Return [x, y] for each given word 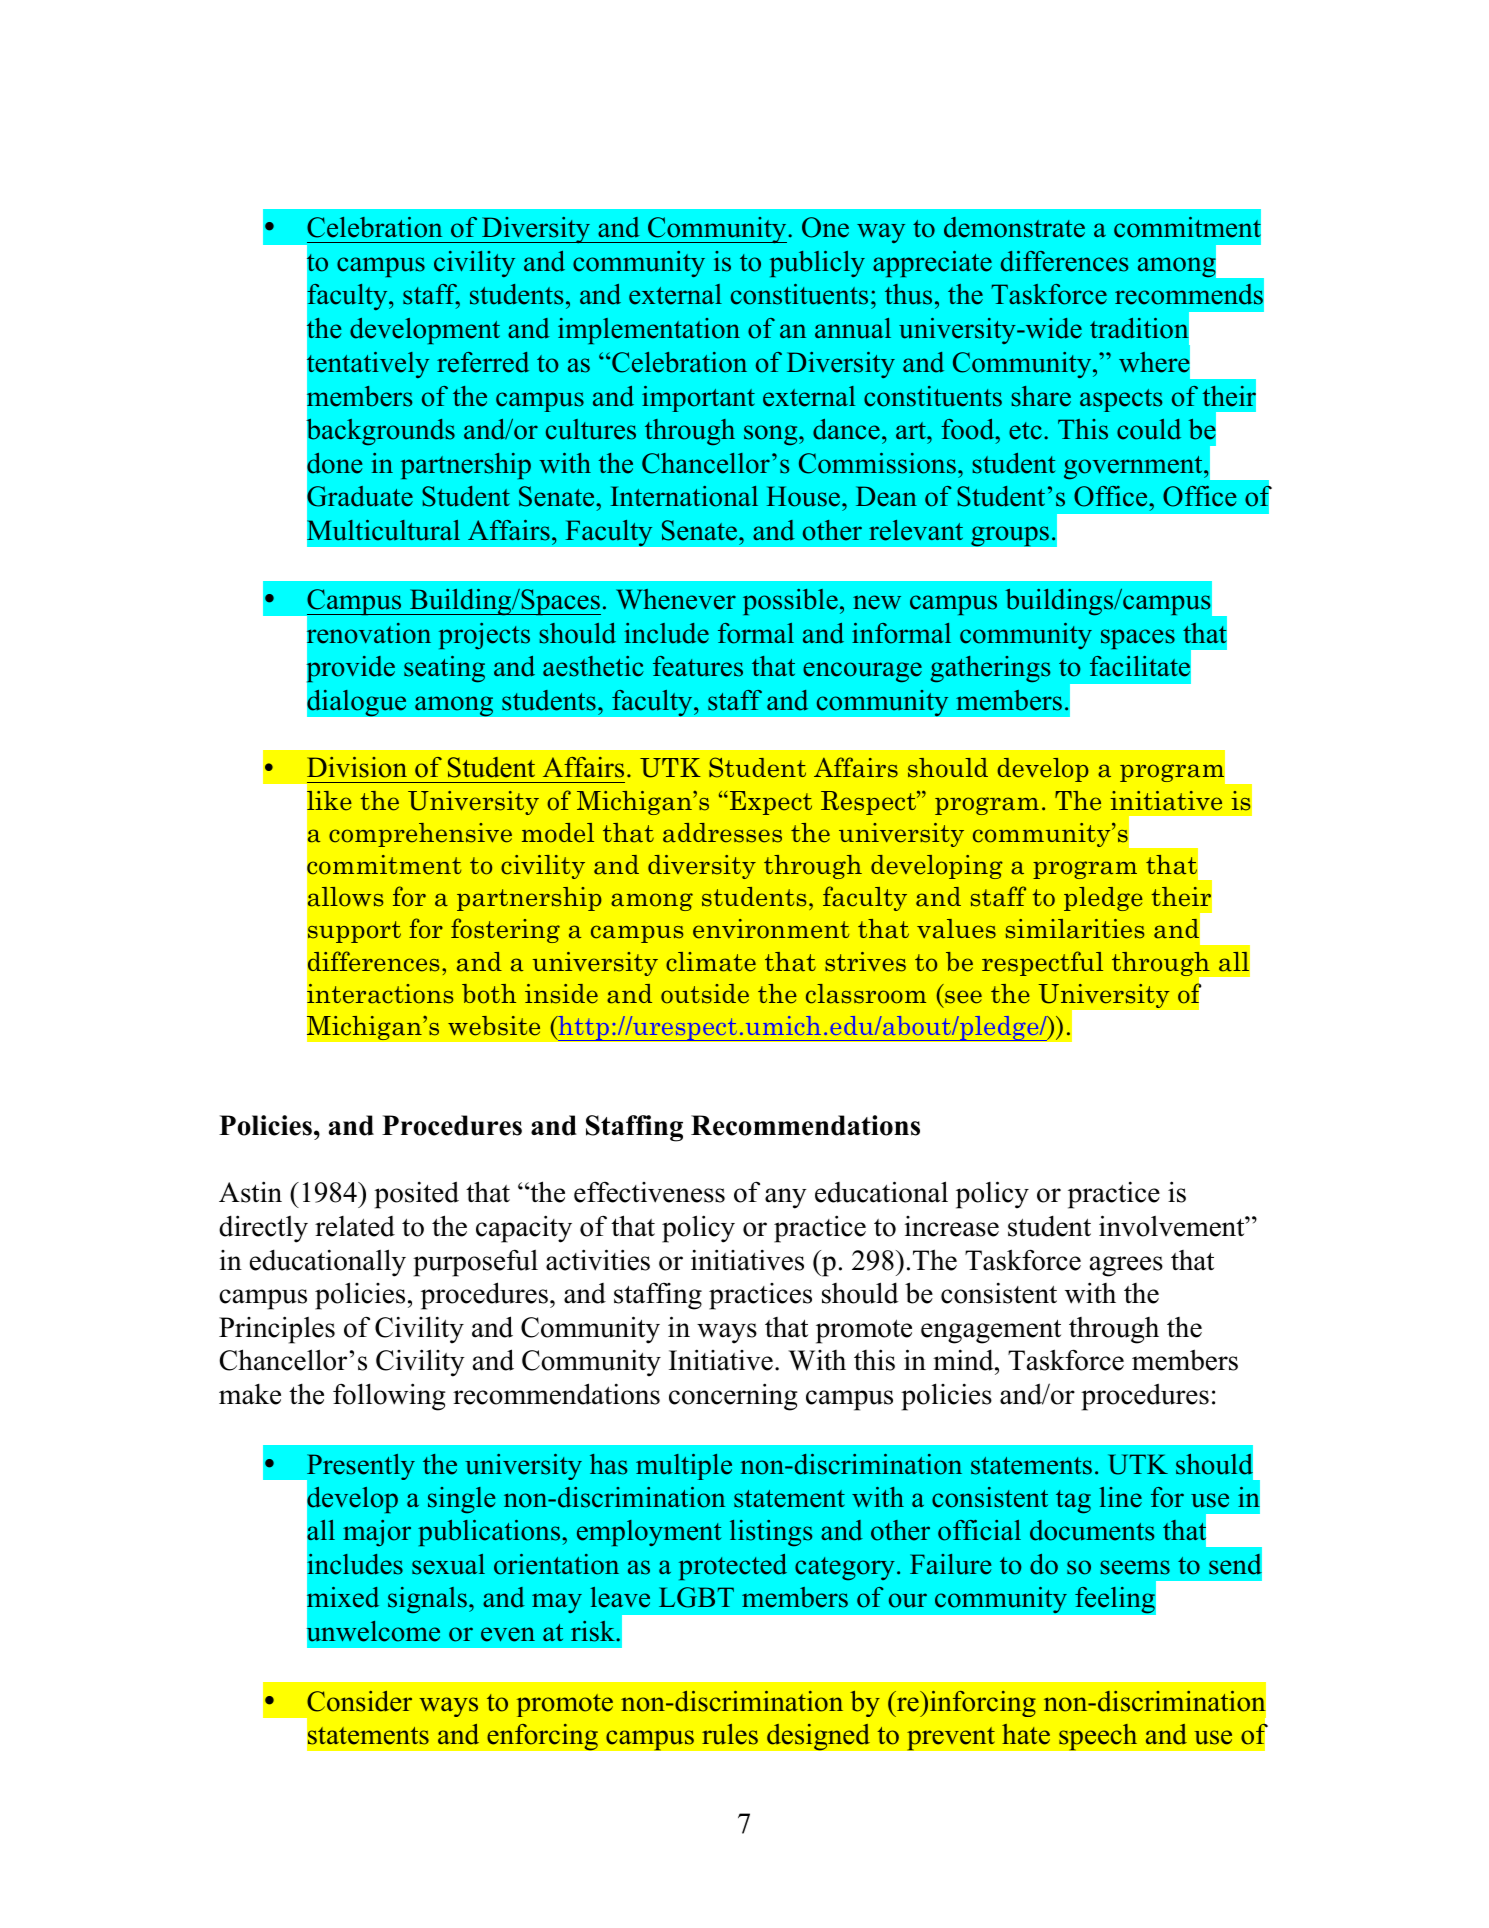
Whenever [676, 599]
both [489, 994]
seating [444, 669]
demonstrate [1014, 227]
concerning [733, 1397]
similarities [1075, 929]
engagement [991, 1332]
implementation [649, 331]
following [389, 1397]
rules [730, 1734]
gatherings [990, 669]
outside [705, 994]
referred [483, 362]
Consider [359, 1701]
